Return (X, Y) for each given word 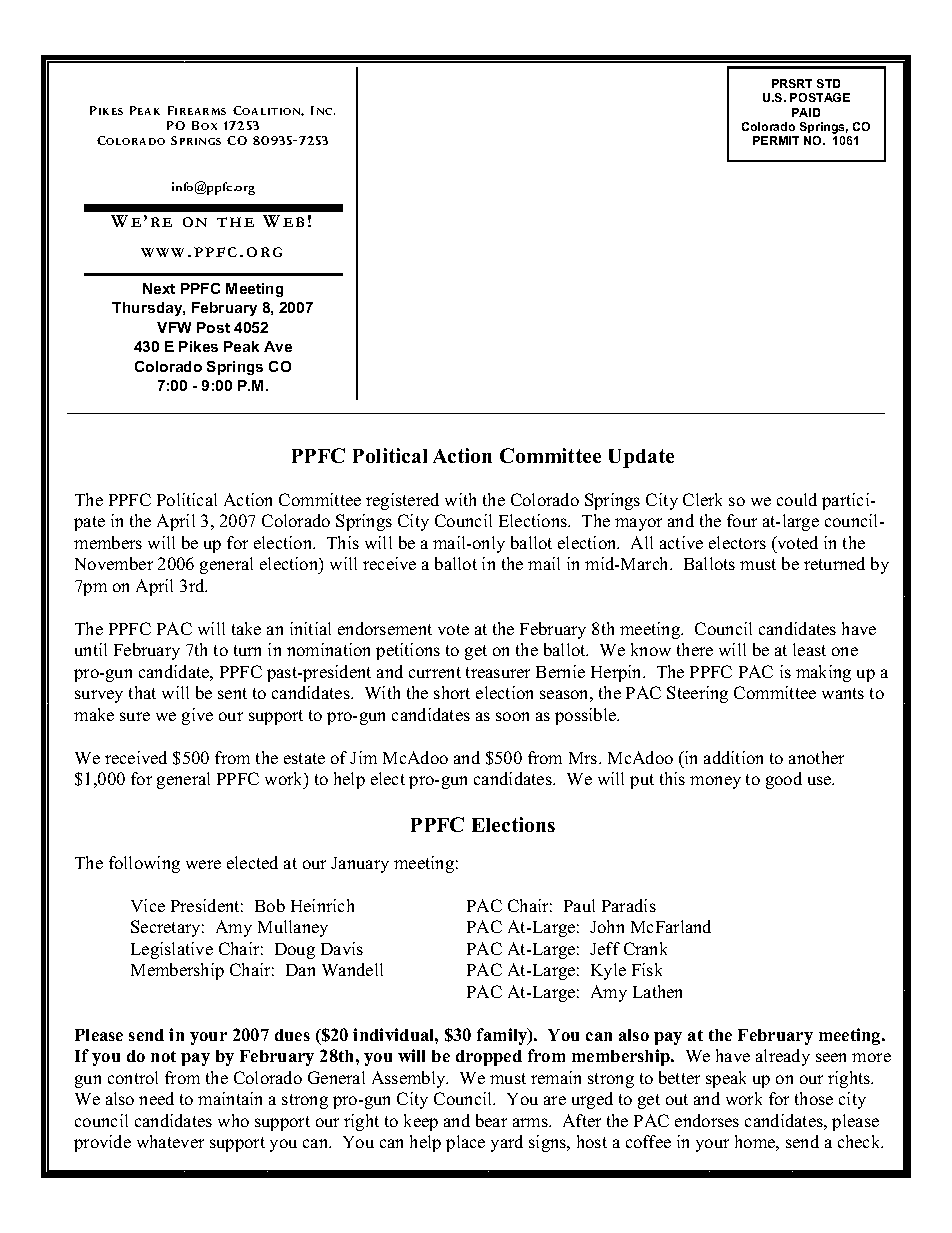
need (156, 1098)
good (784, 780)
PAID (806, 112)
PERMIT (776, 140)
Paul (579, 905)
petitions (408, 651)
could (797, 499)
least (809, 649)
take (246, 628)
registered (402, 501)
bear (491, 1120)
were (203, 864)
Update (641, 458)
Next (159, 288)
